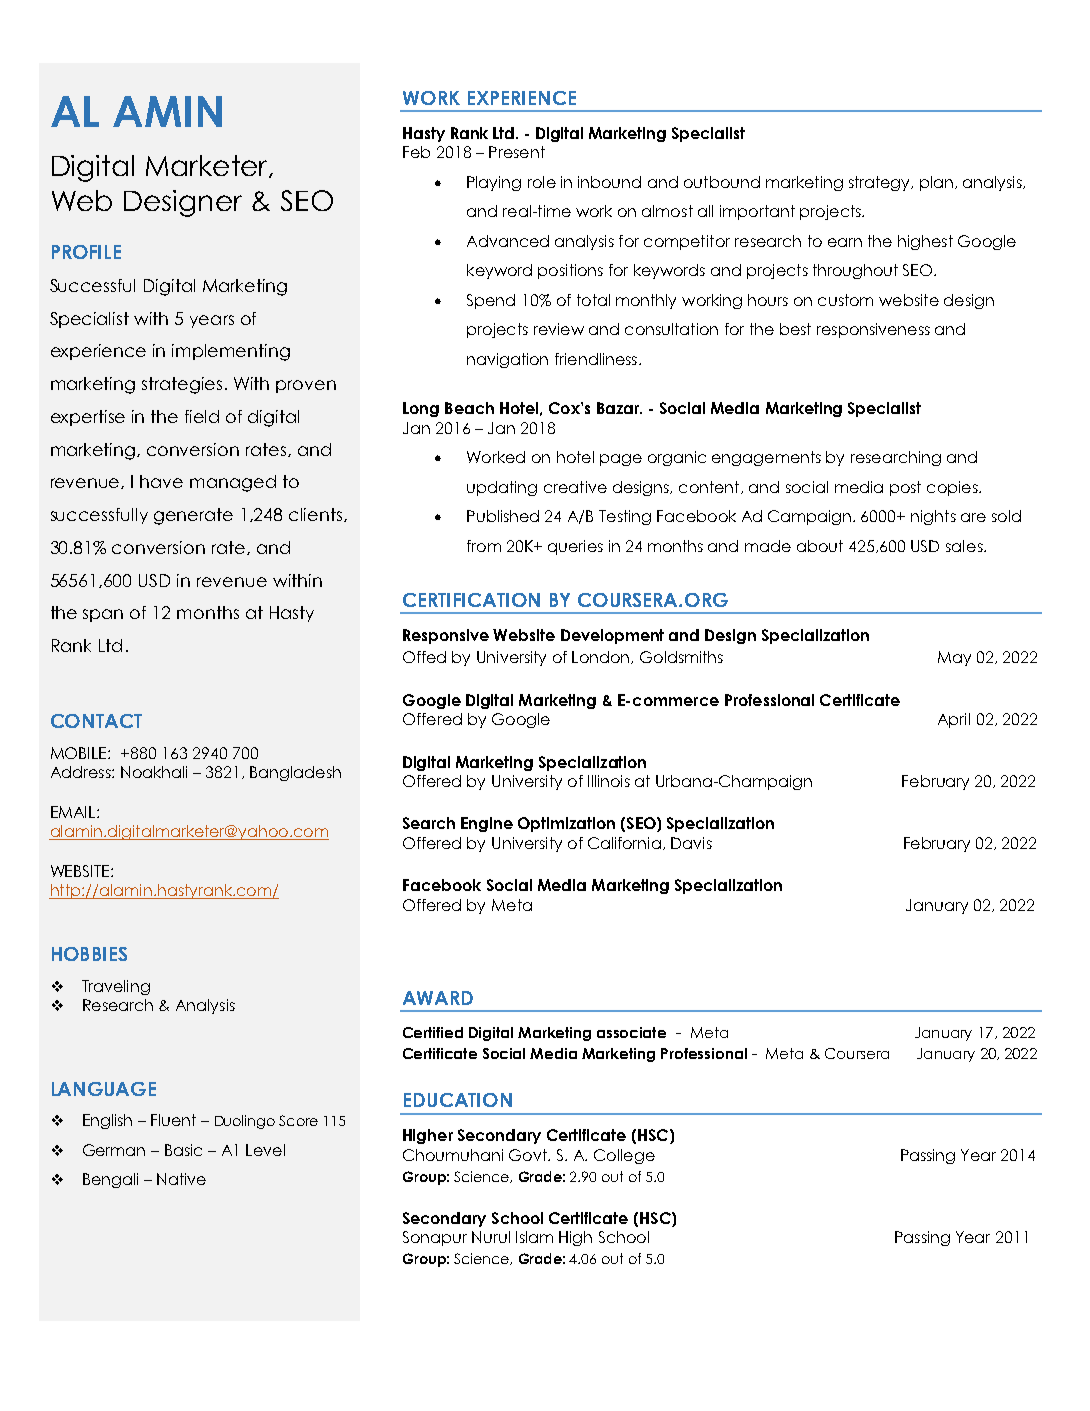 This screenshot has width=1090, height=1411. What do you see at coordinates (954, 720) in the screenshot?
I see `April` at bounding box center [954, 720].
